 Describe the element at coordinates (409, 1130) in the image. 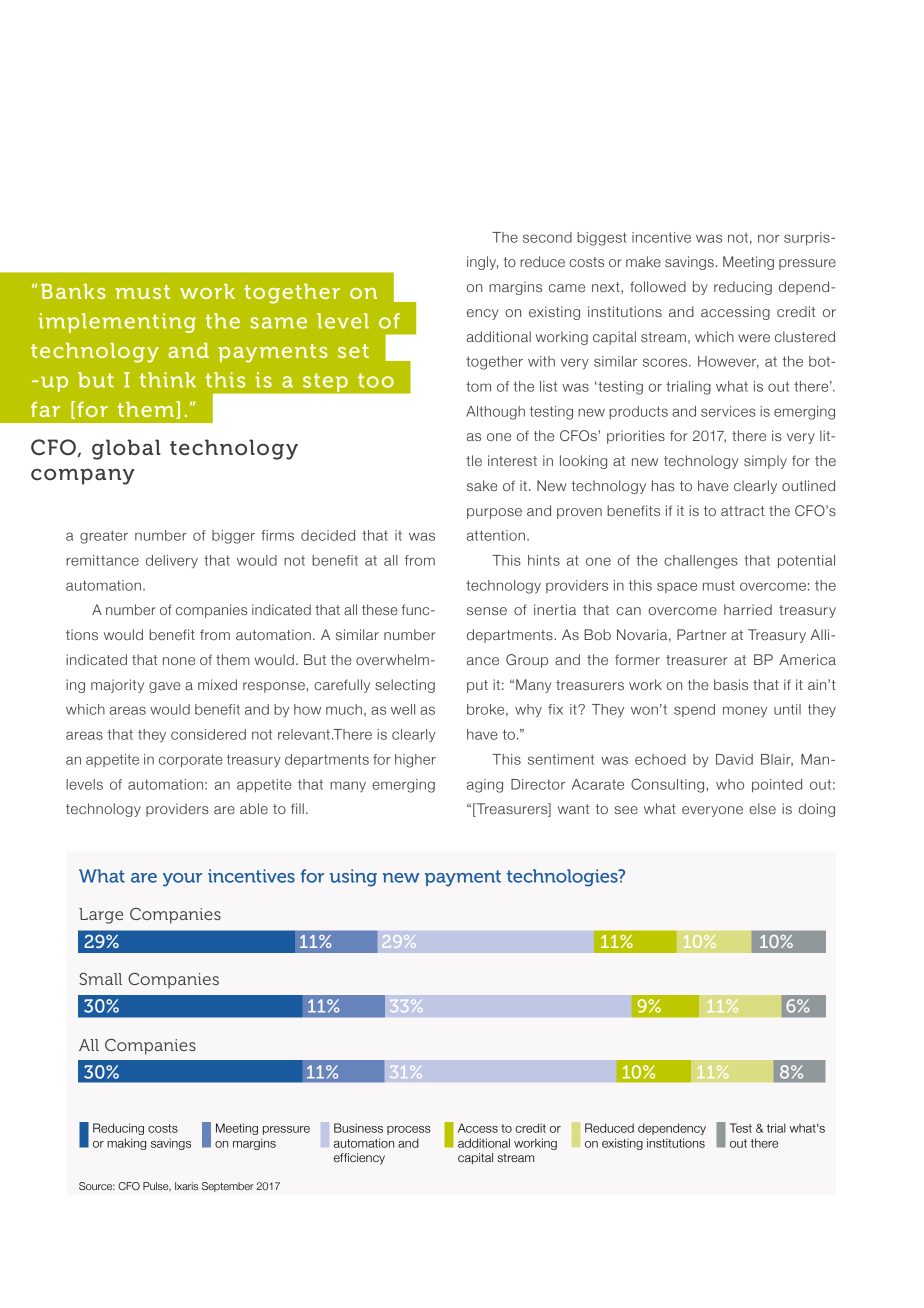

I see `process` at that location.
